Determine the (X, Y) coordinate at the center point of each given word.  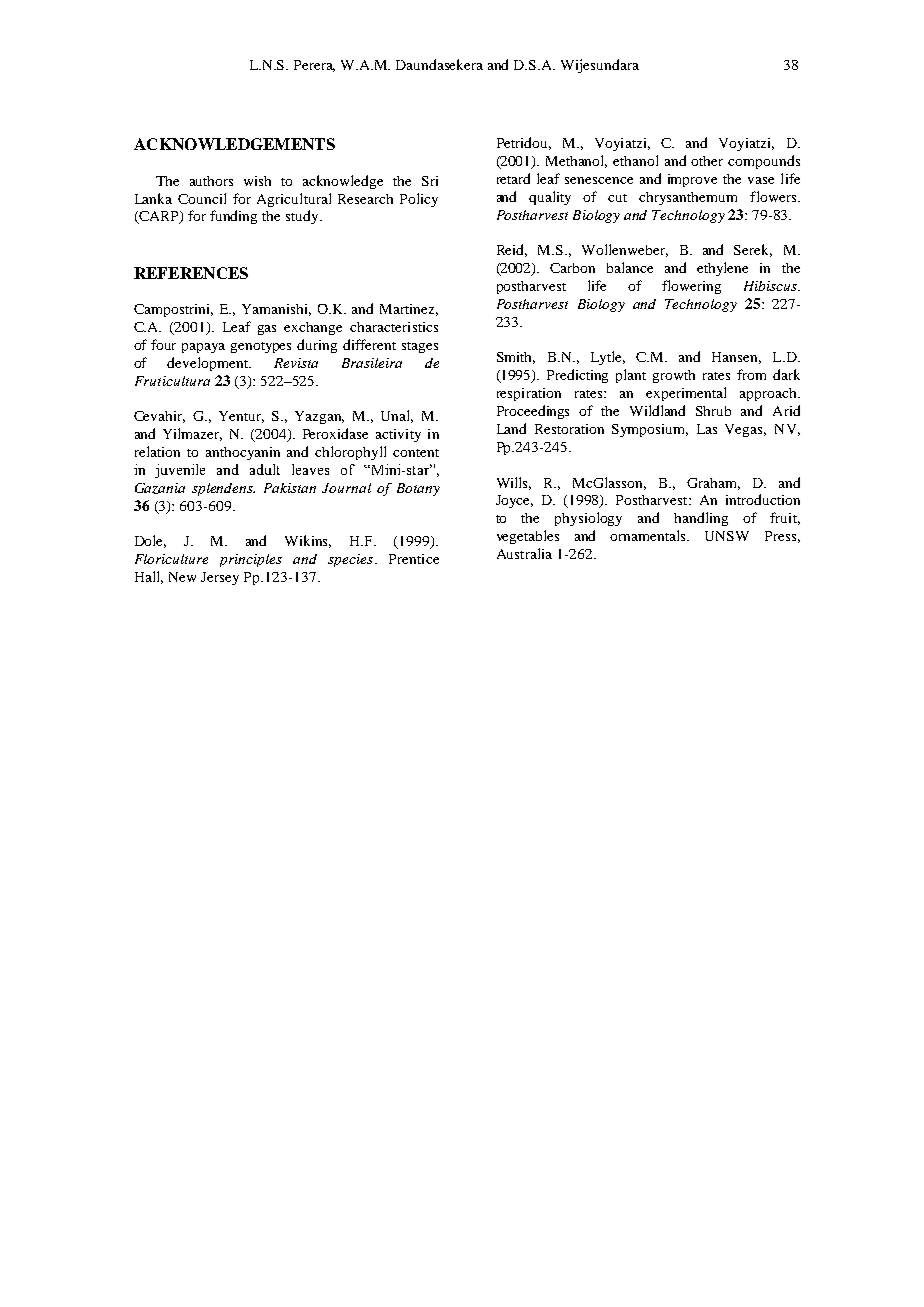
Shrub (713, 411)
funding (233, 217)
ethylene (722, 269)
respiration (529, 394)
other (707, 161)
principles (251, 560)
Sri (430, 181)
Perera (314, 66)
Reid (512, 250)
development (209, 364)
